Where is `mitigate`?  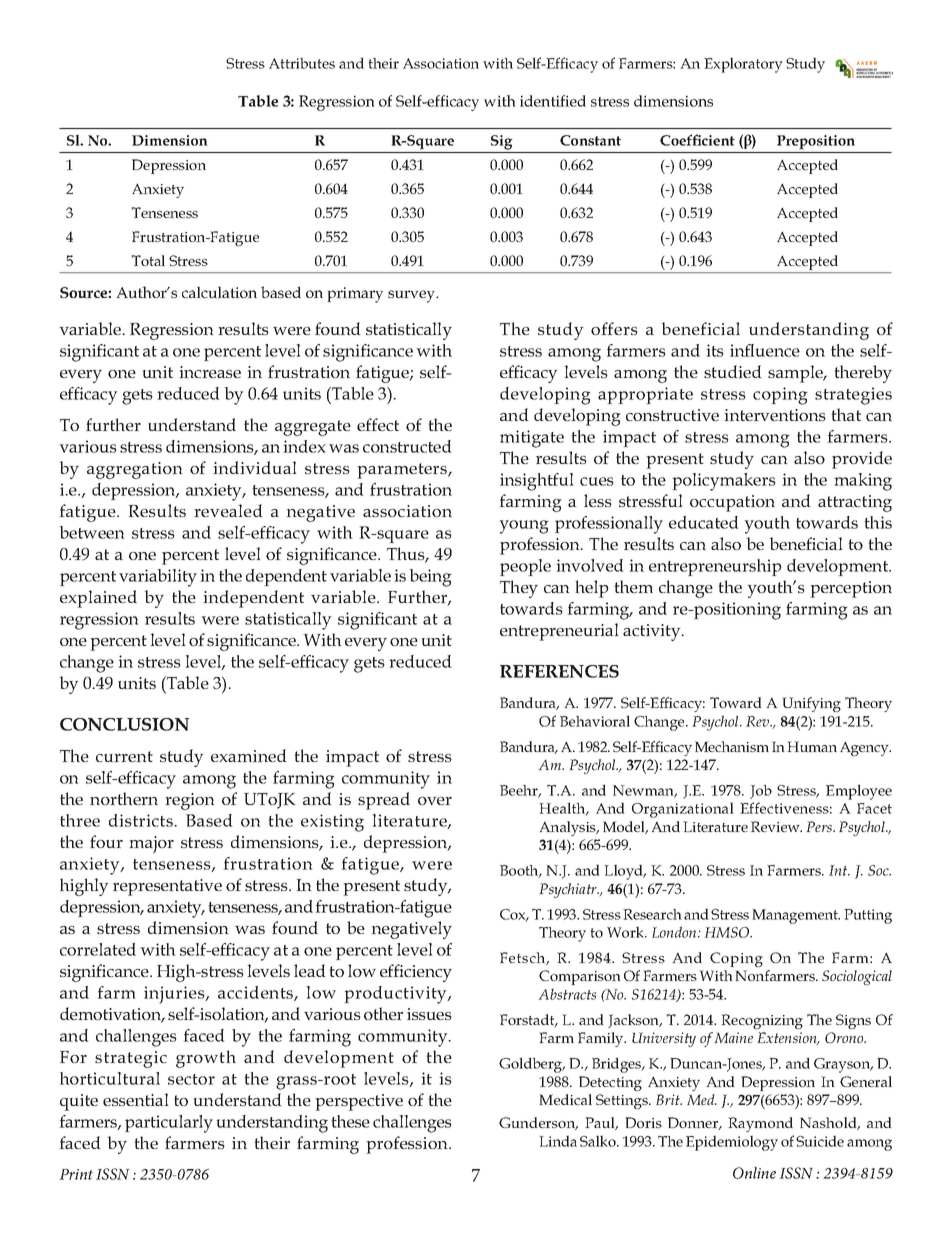
mitigate is located at coordinates (532, 439).
